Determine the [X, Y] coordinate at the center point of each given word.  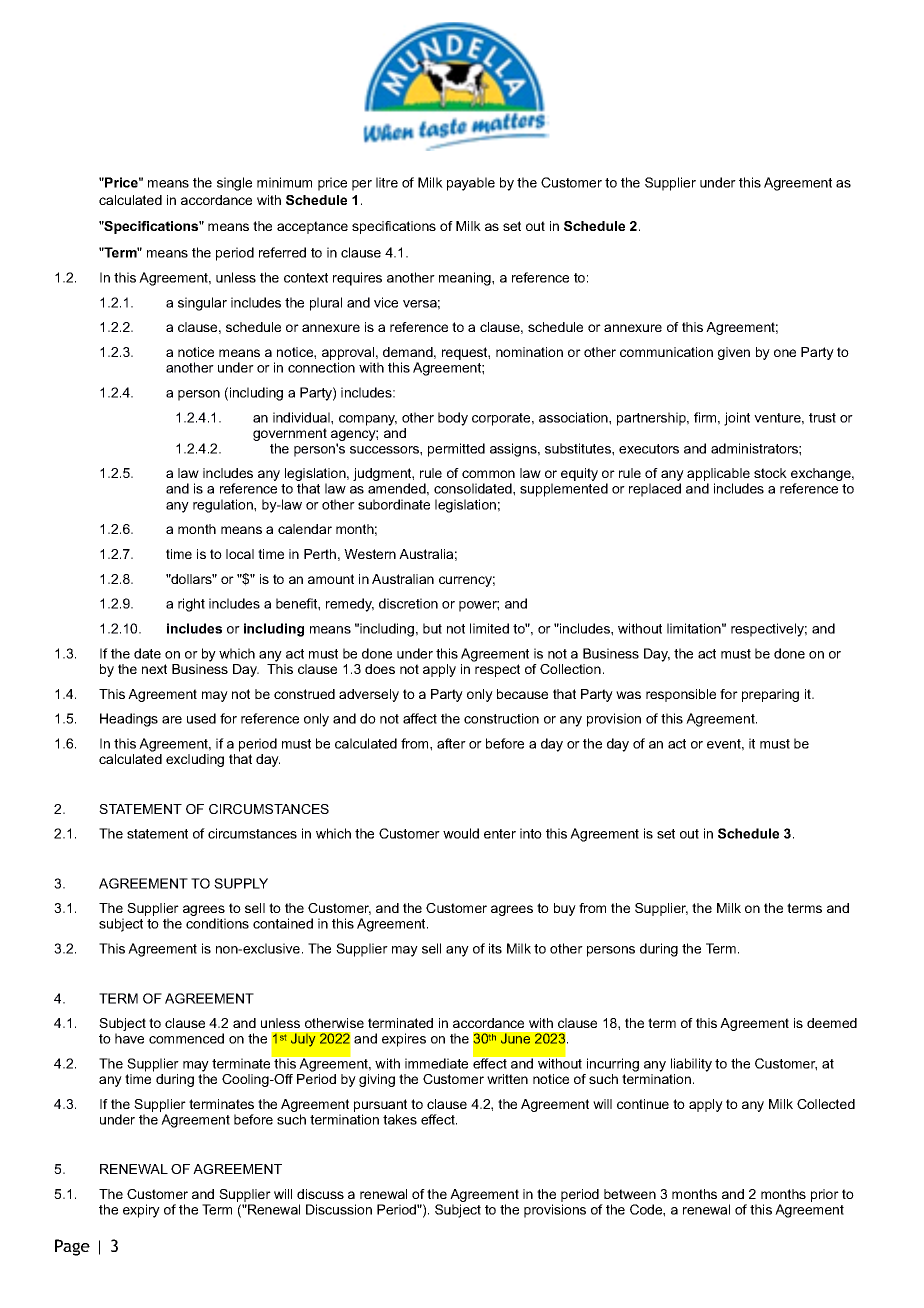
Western [370, 554]
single [234, 184]
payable [471, 184]
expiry [141, 1211]
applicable [718, 476]
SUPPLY [241, 883]
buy [565, 909]
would [461, 833]
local [240, 554]
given [734, 353]
